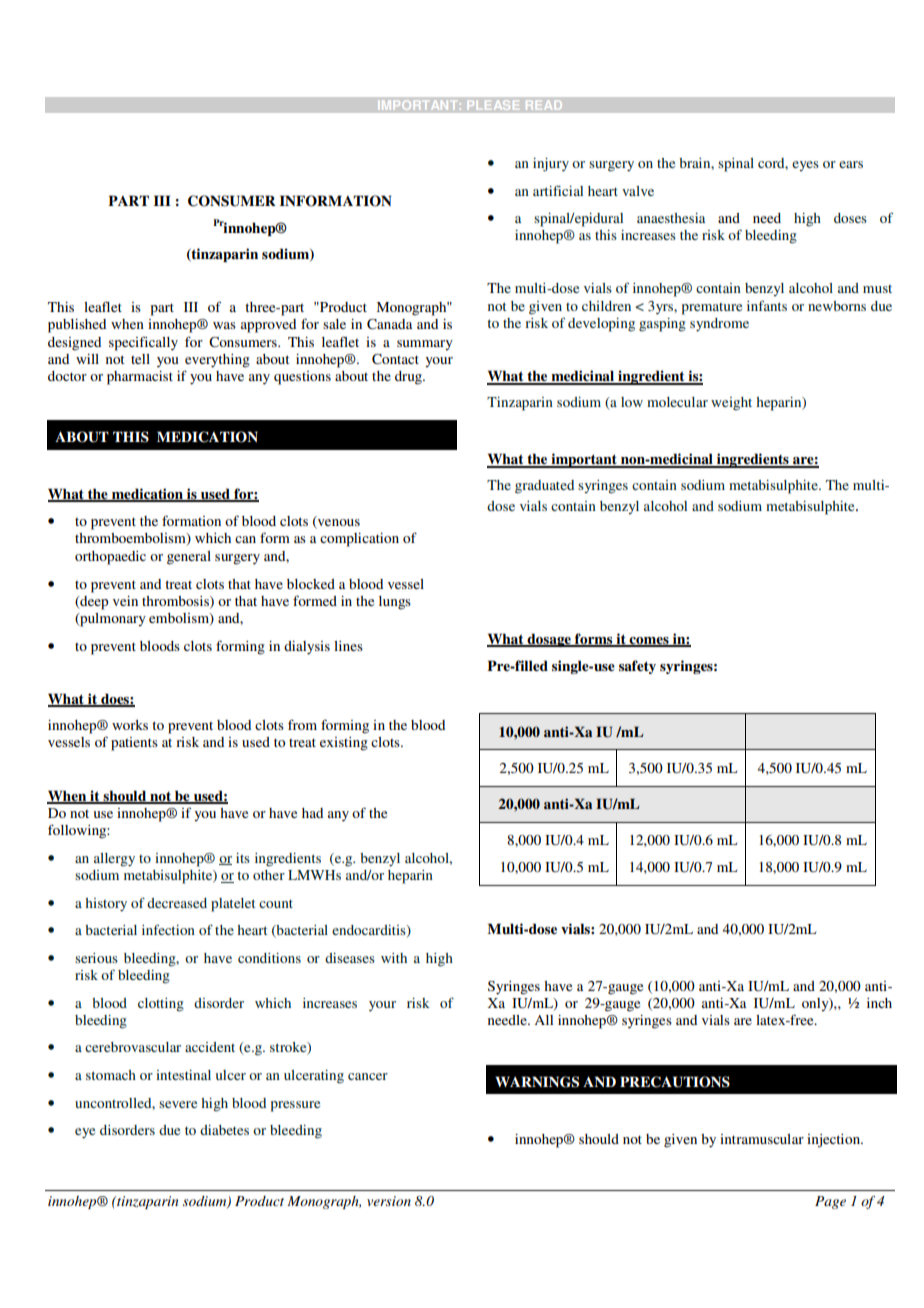 This page has height=1308, width=924. I want to click on was, so click(224, 325).
